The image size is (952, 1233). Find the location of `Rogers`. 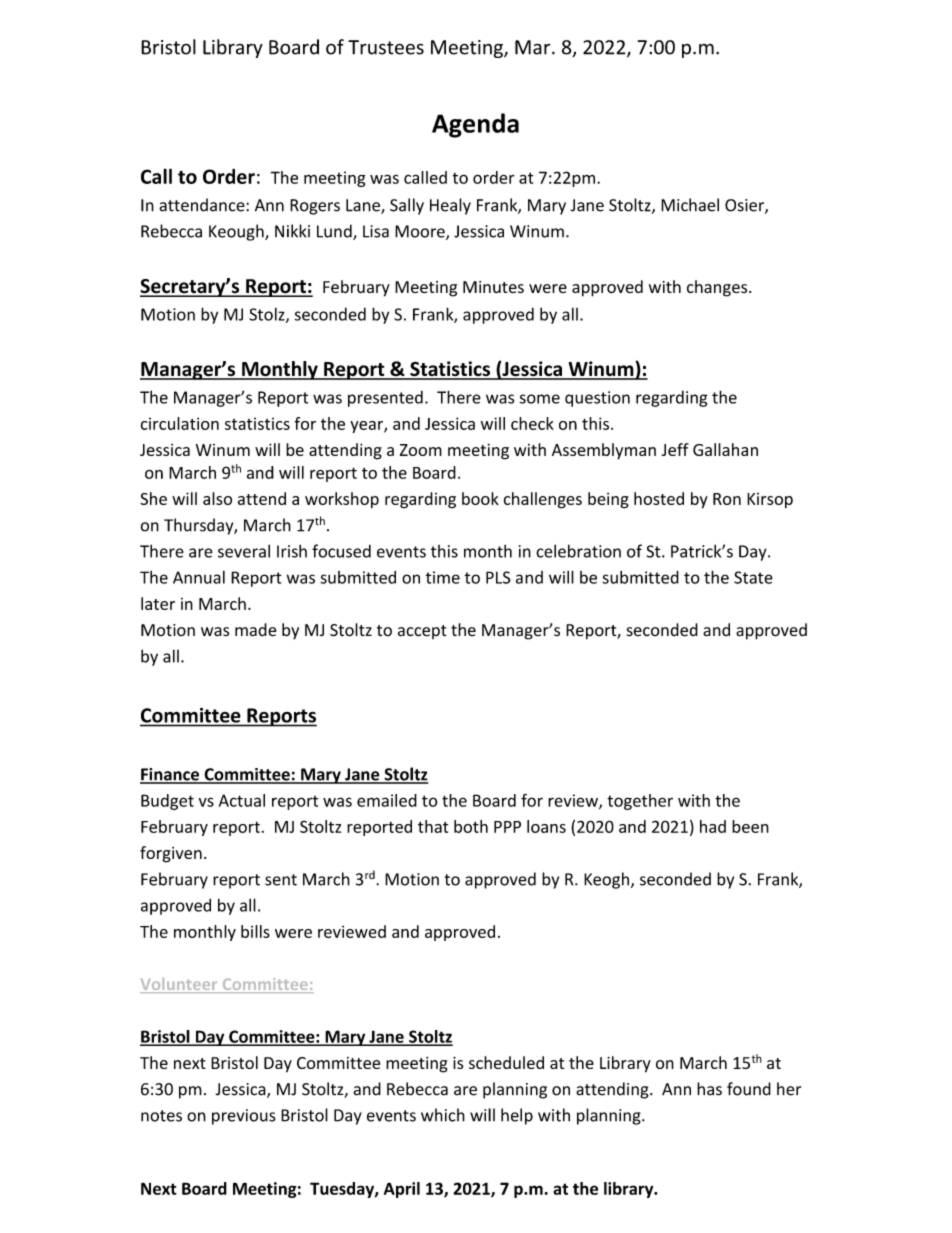

Rogers is located at coordinates (315, 207).
